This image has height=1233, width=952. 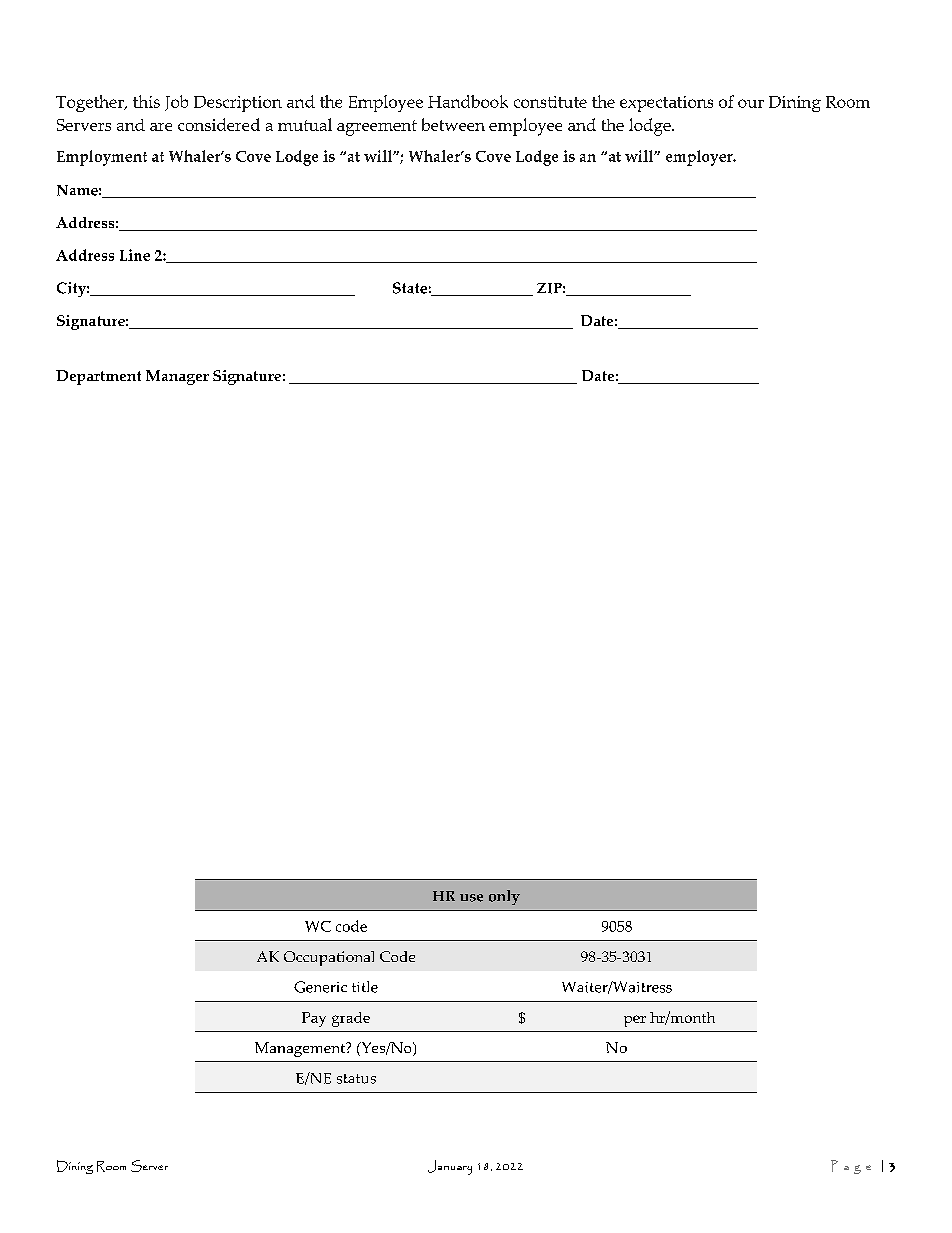 What do you see at coordinates (700, 158) in the image?
I see `employer` at bounding box center [700, 158].
